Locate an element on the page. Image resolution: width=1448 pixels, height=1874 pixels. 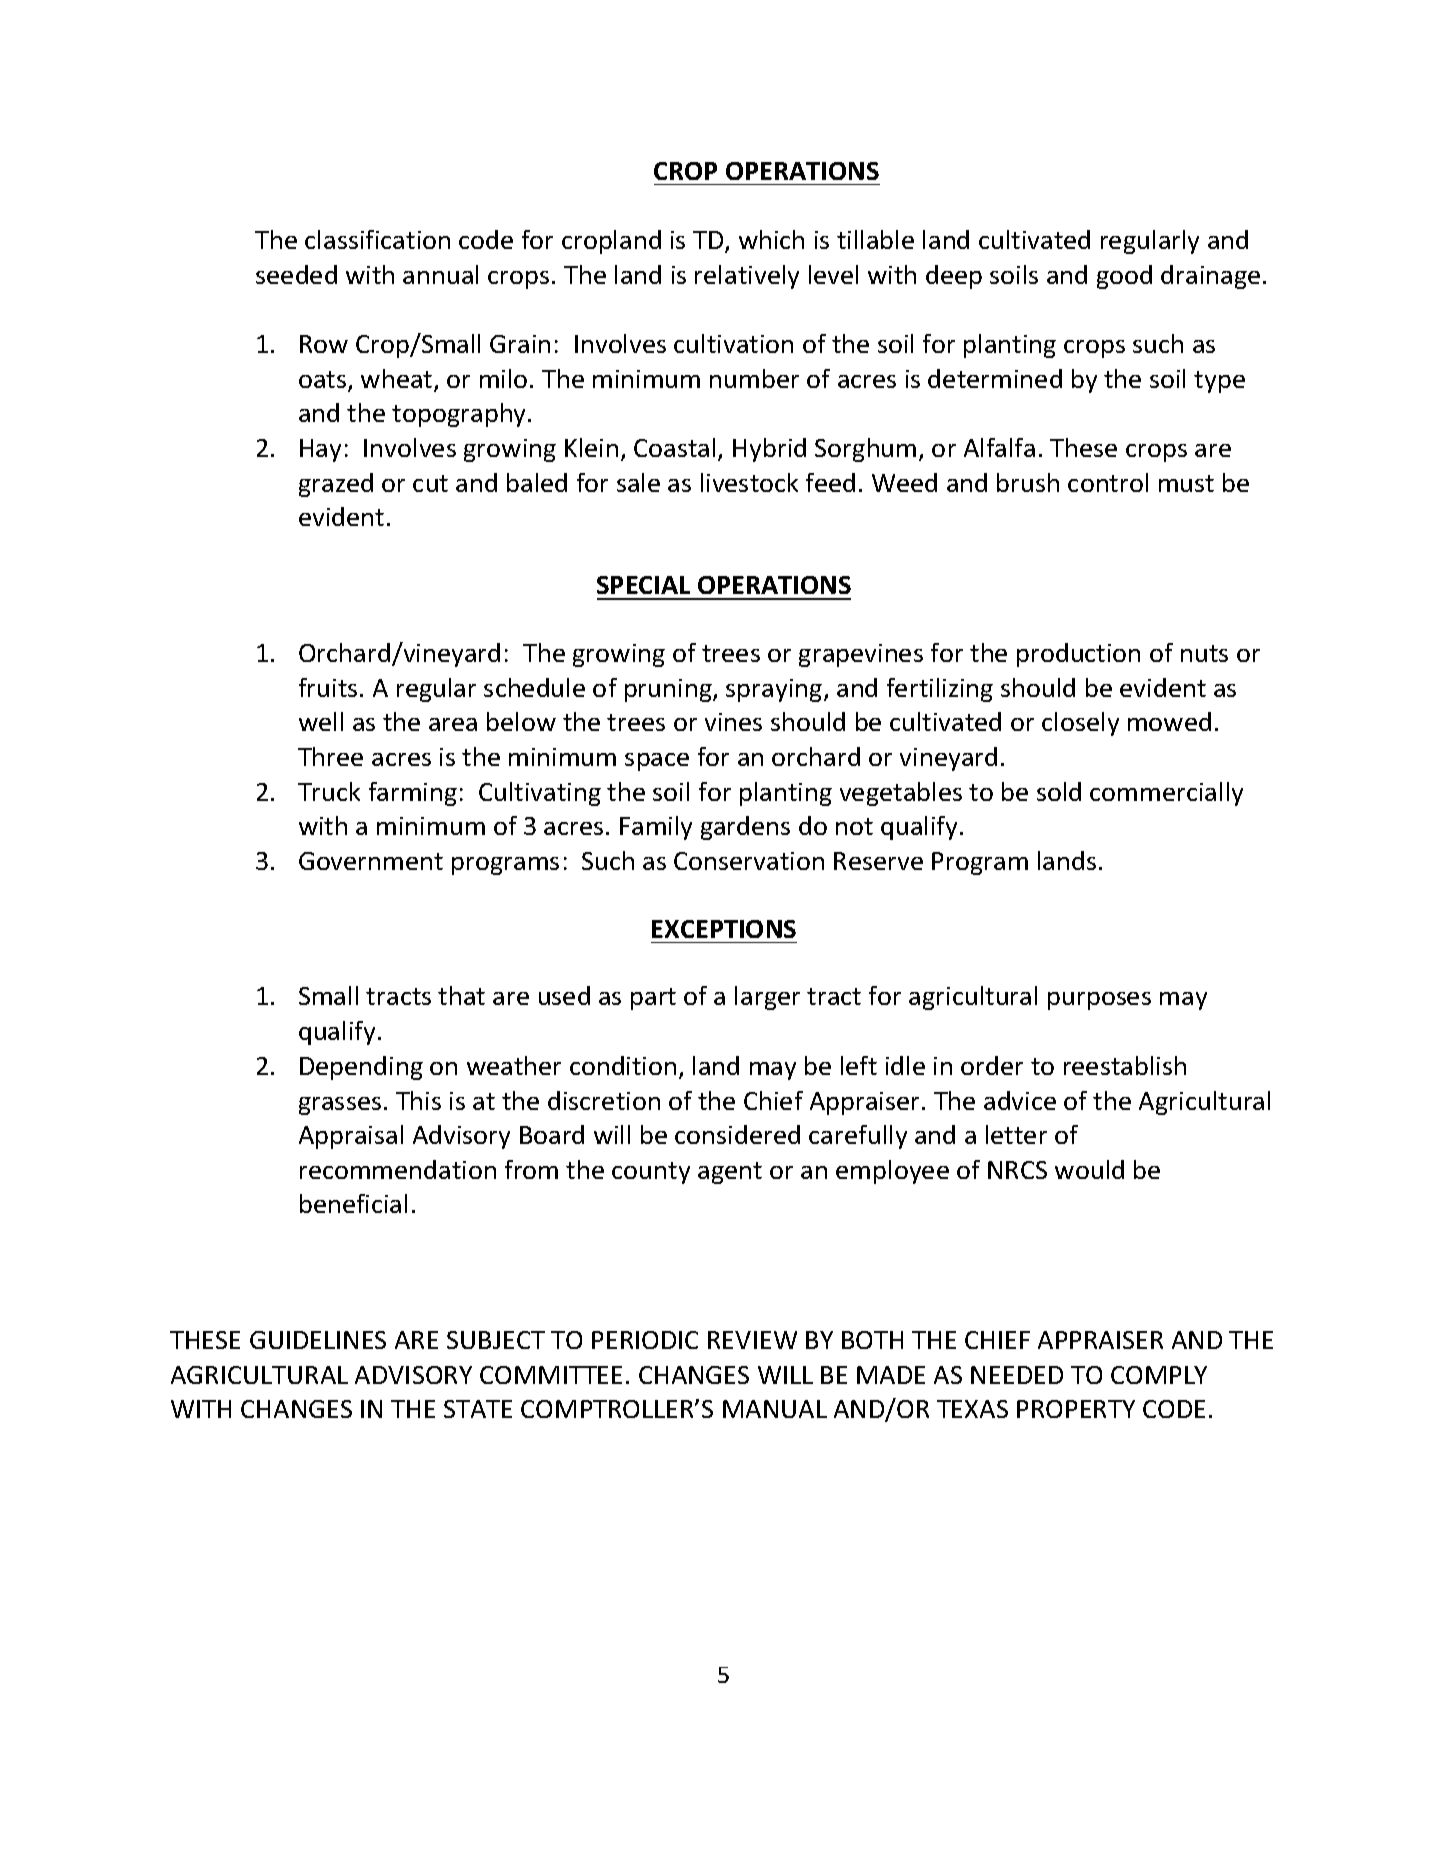
EXCEPTIONS is located at coordinates (724, 929).
